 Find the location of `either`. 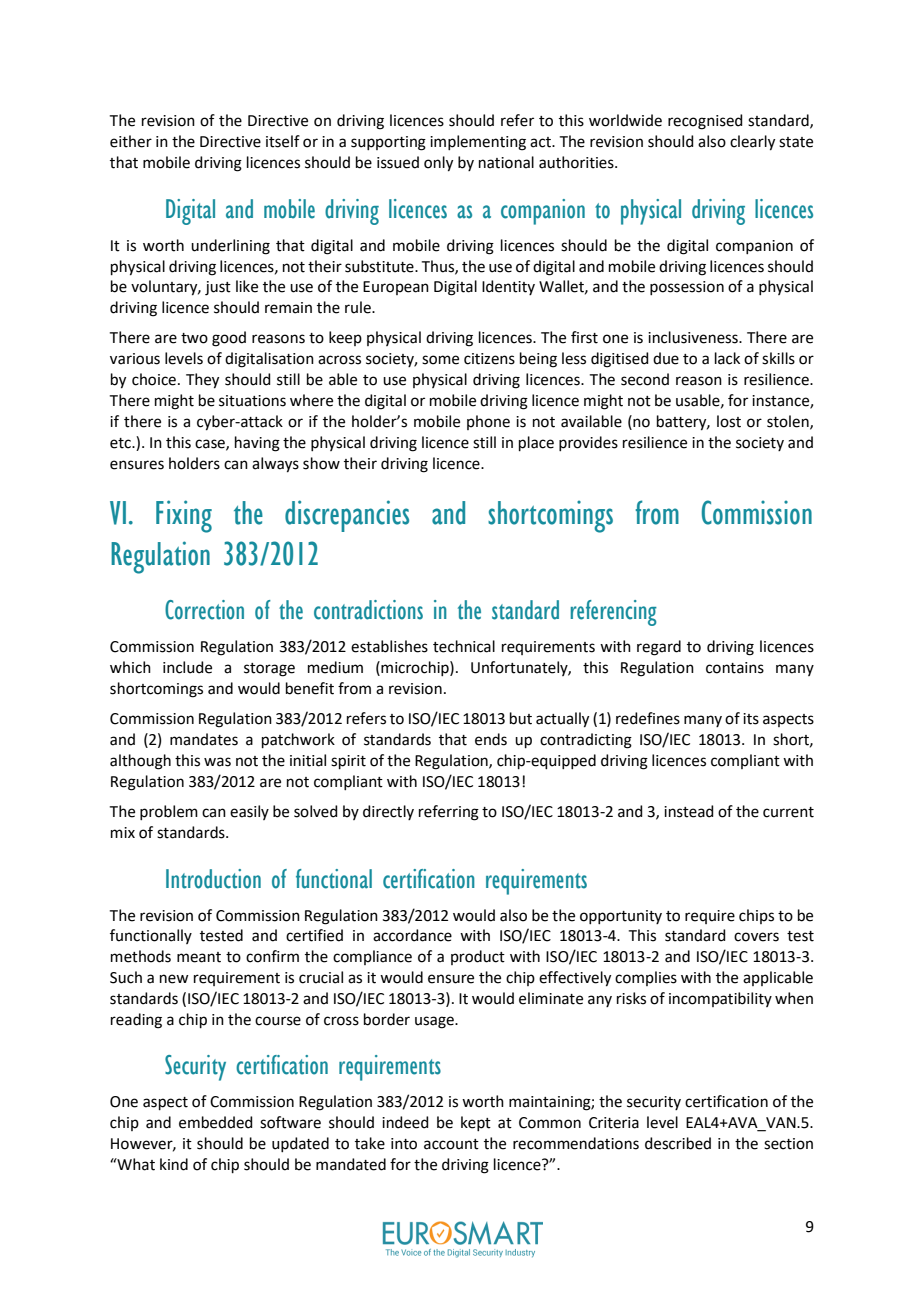

either is located at coordinates (131, 141).
